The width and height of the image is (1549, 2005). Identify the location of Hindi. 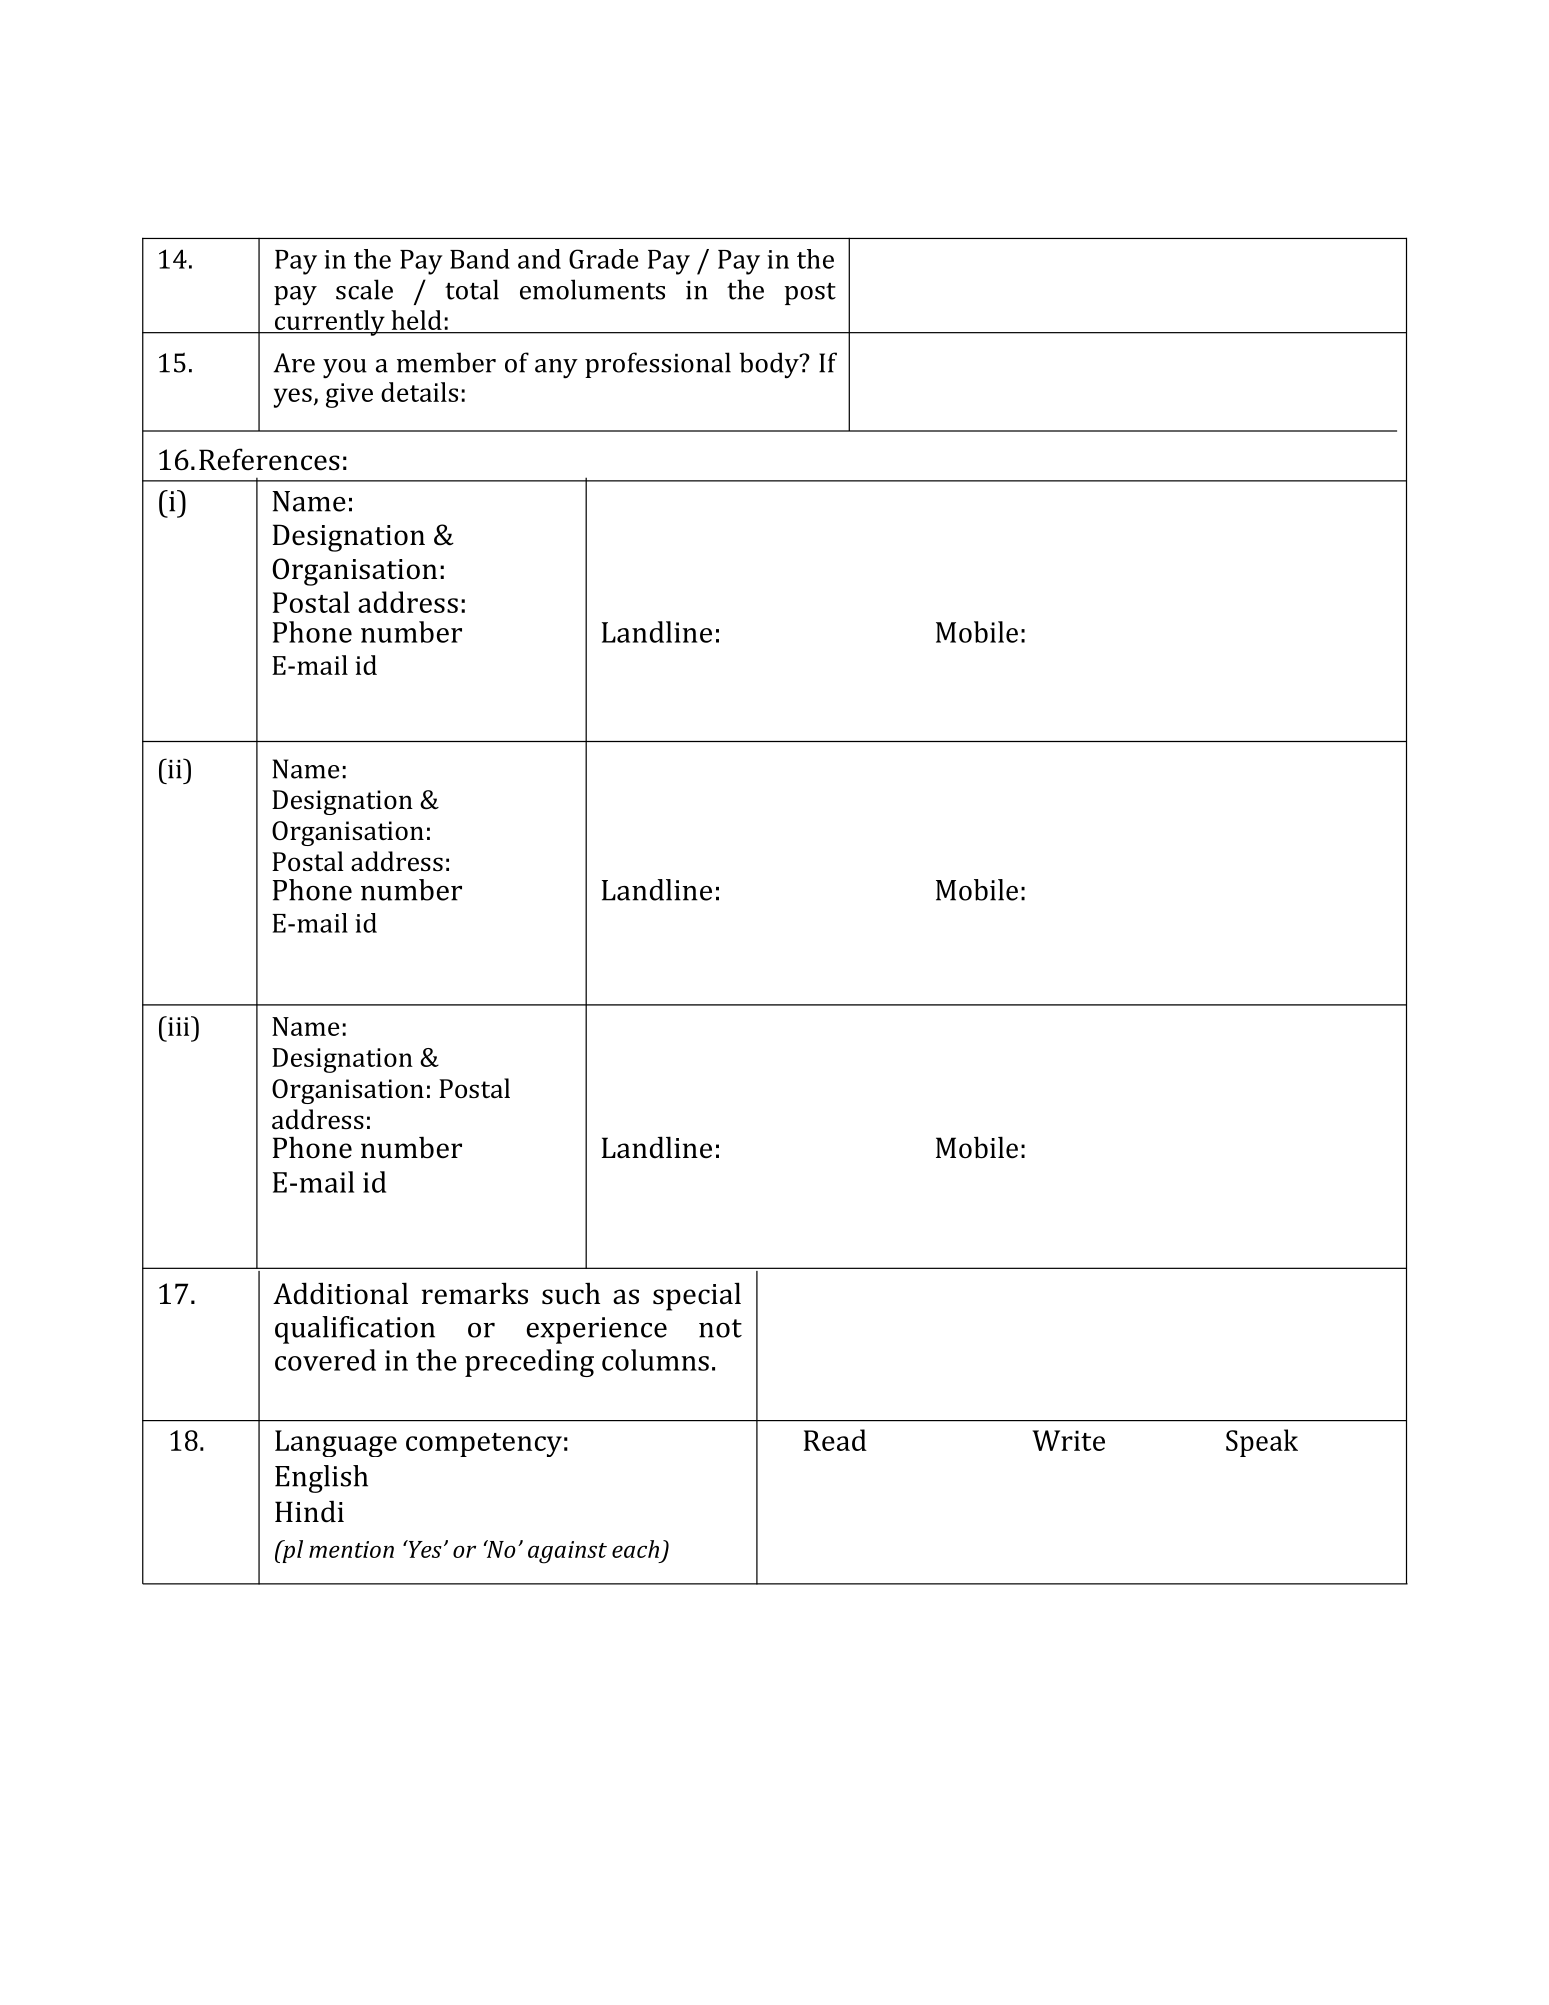
(309, 1511).
